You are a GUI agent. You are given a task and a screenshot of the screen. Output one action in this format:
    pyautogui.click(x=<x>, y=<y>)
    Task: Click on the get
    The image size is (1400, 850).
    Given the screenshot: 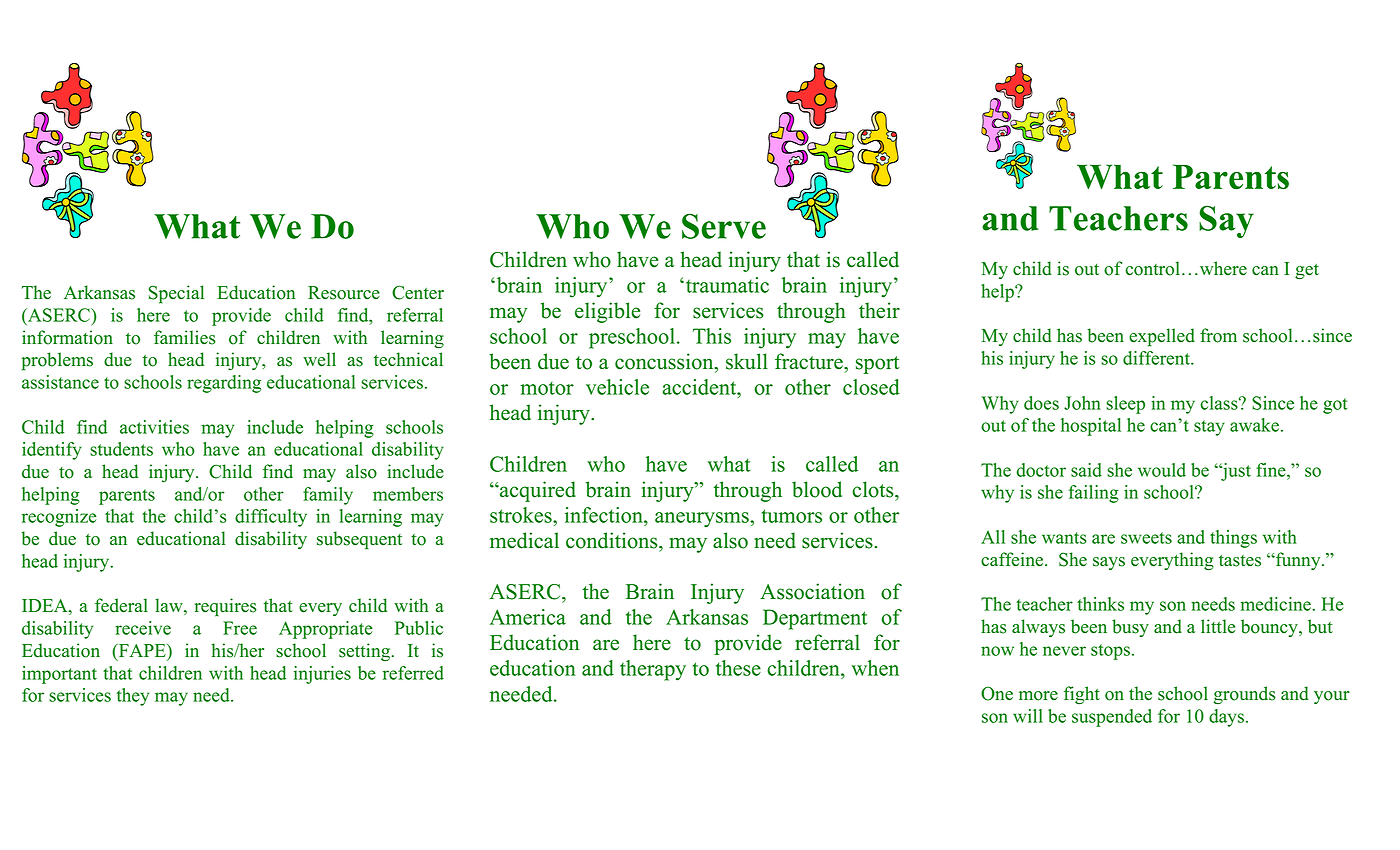 What is the action you would take?
    pyautogui.click(x=1307, y=272)
